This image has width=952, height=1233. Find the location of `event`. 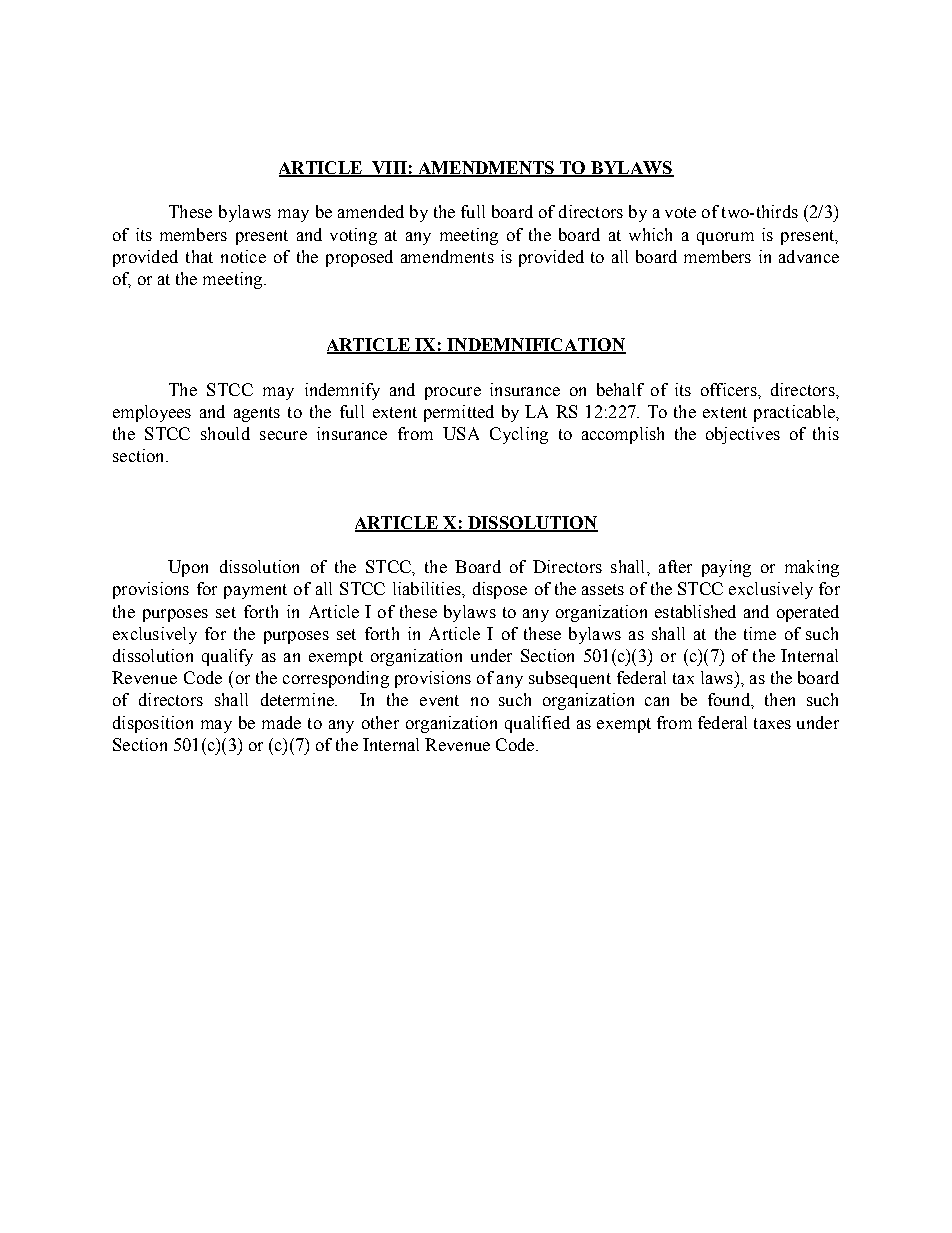

event is located at coordinates (439, 700).
